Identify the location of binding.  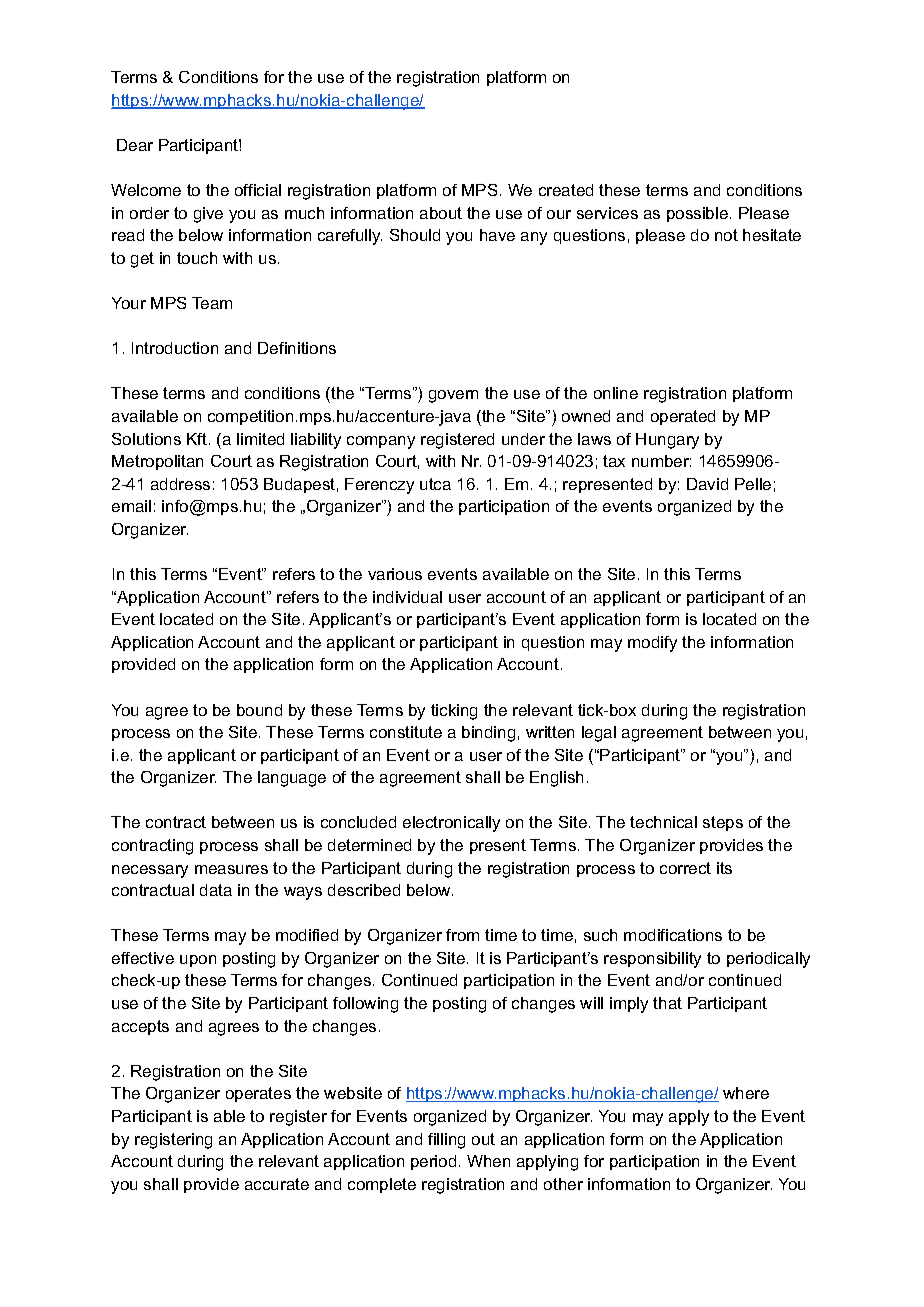
(488, 734).
